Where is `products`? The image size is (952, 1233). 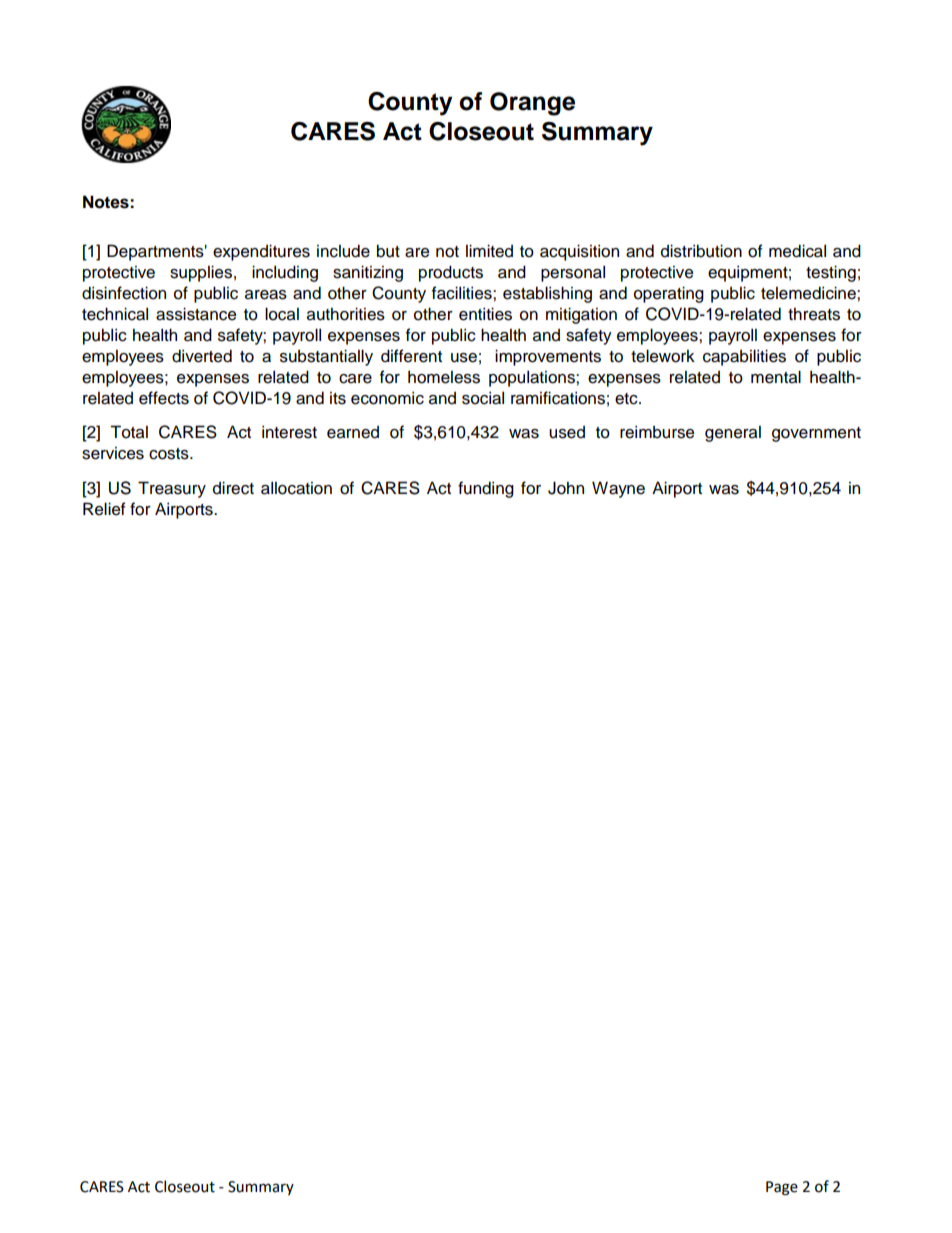
products is located at coordinates (451, 273).
